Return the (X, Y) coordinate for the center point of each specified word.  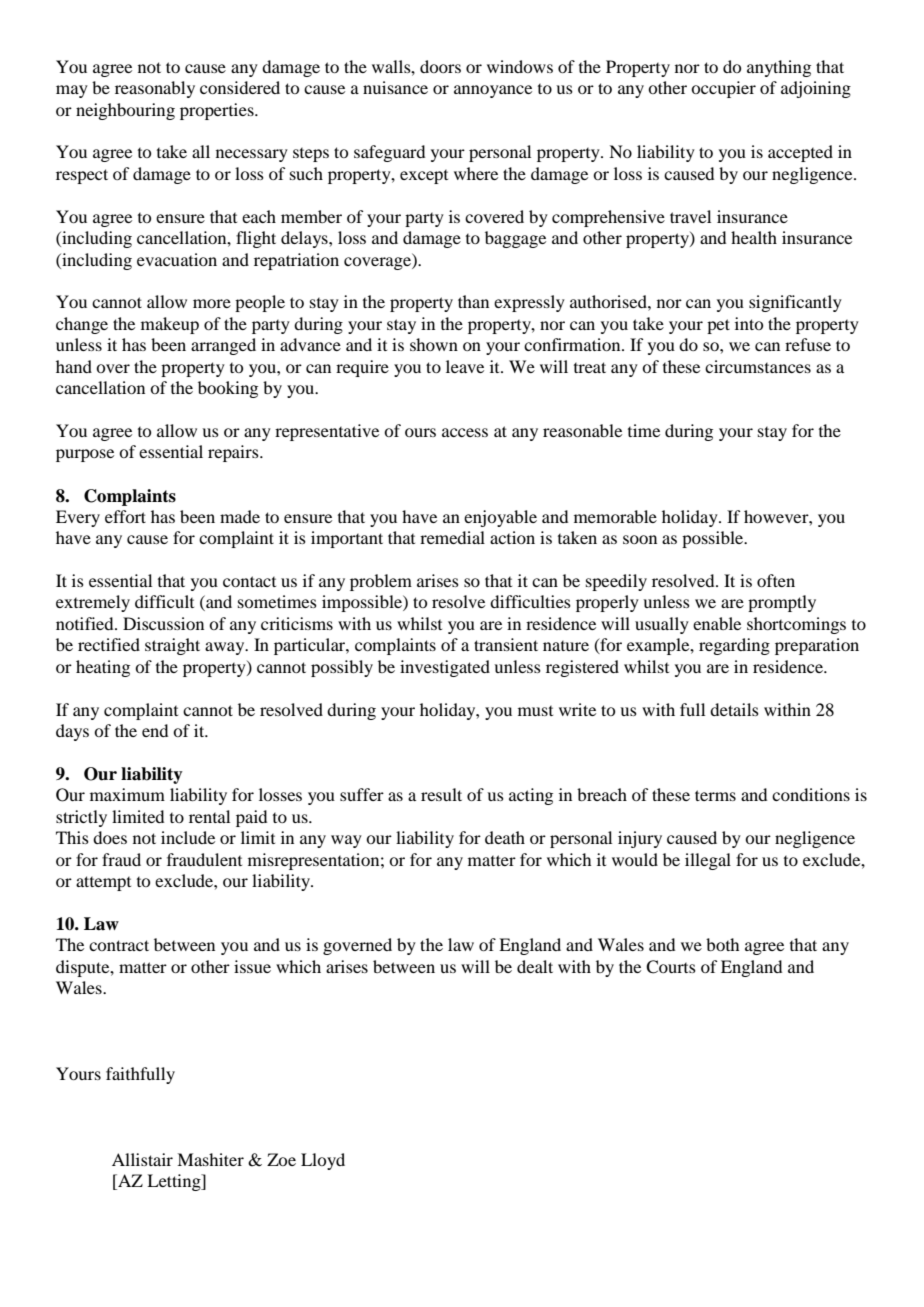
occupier (723, 89)
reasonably (155, 89)
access (465, 432)
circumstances (758, 366)
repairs (234, 453)
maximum (127, 794)
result (441, 794)
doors (440, 66)
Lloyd (323, 1161)
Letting (175, 1182)
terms (715, 795)
